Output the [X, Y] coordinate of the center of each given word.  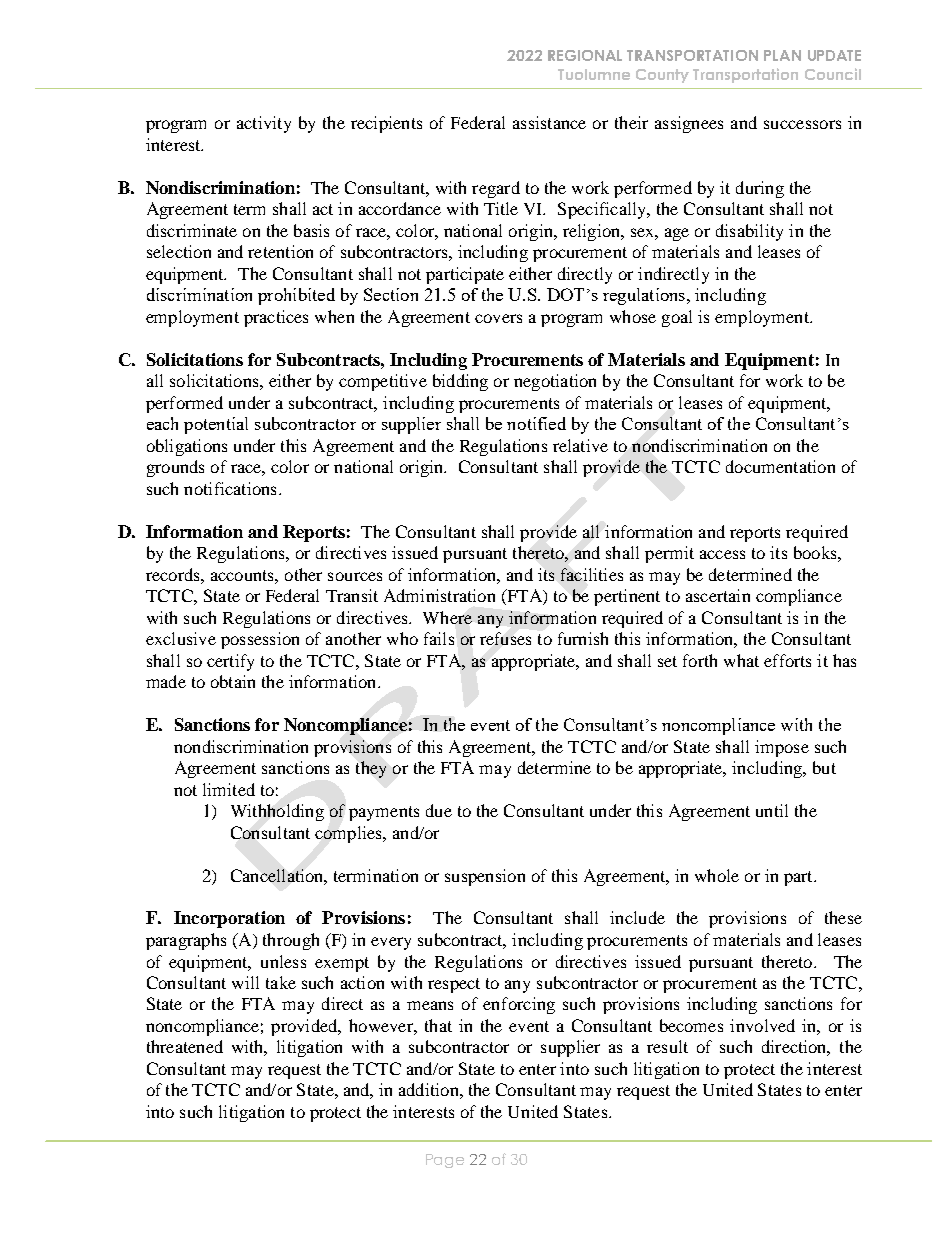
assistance [549, 122]
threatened [185, 1046]
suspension [485, 877]
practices [276, 318]
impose [782, 748]
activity [264, 124]
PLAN [782, 55]
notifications [230, 488]
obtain [233, 681]
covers [498, 318]
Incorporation [229, 919]
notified [536, 423]
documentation [780, 466]
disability [749, 232]
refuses [505, 638]
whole [717, 875]
